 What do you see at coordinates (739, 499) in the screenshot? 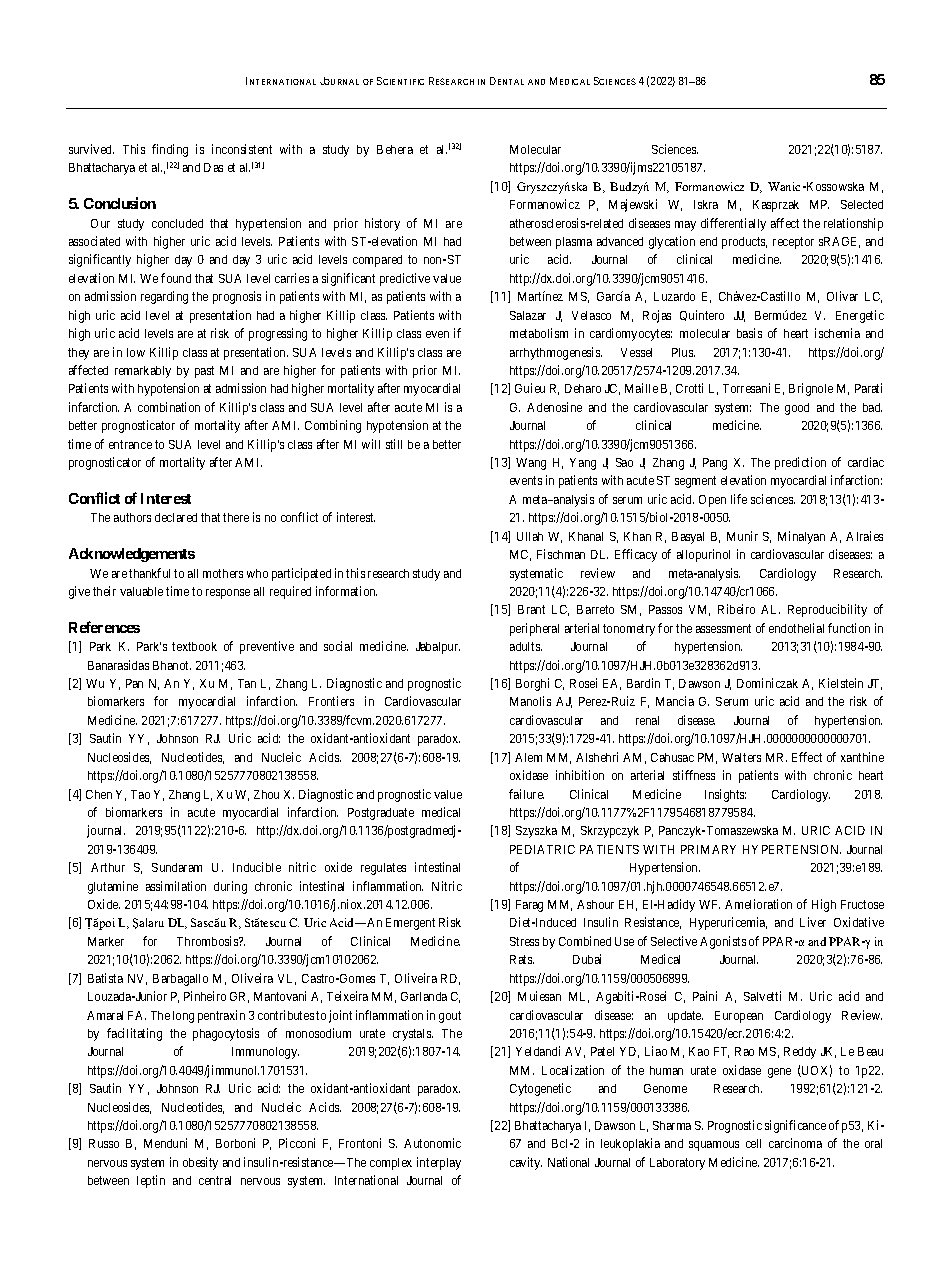
I see `life` at bounding box center [739, 499].
